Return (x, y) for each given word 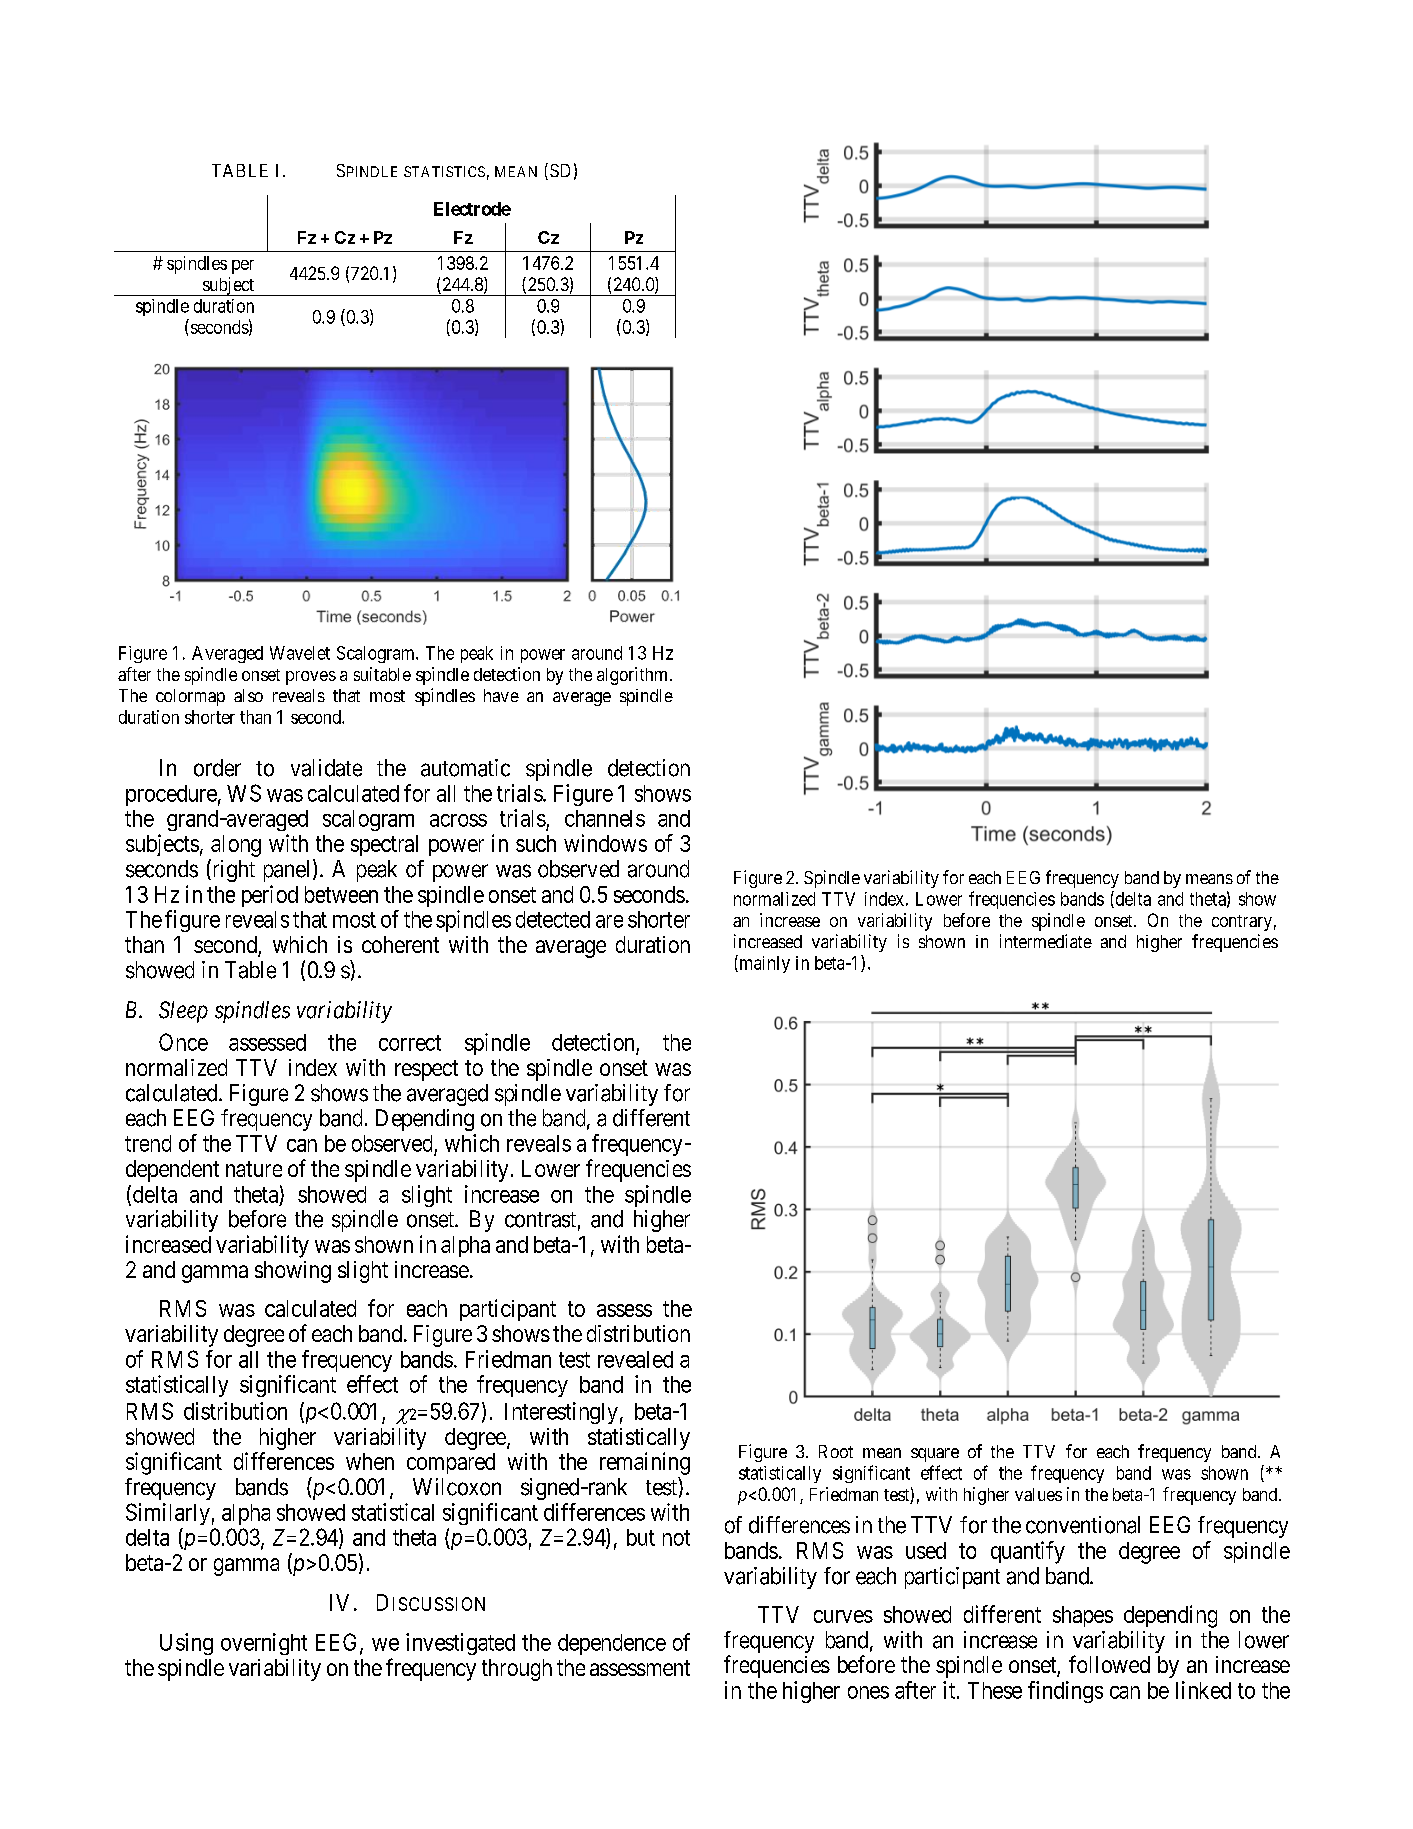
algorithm (634, 676)
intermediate (1046, 941)
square (935, 1455)
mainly (763, 964)
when (370, 1461)
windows (605, 843)
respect (426, 1070)
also (248, 695)
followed (1109, 1664)
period (270, 896)
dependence (612, 1644)
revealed (635, 1359)
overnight (264, 1644)
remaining (645, 1463)
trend (148, 1143)
